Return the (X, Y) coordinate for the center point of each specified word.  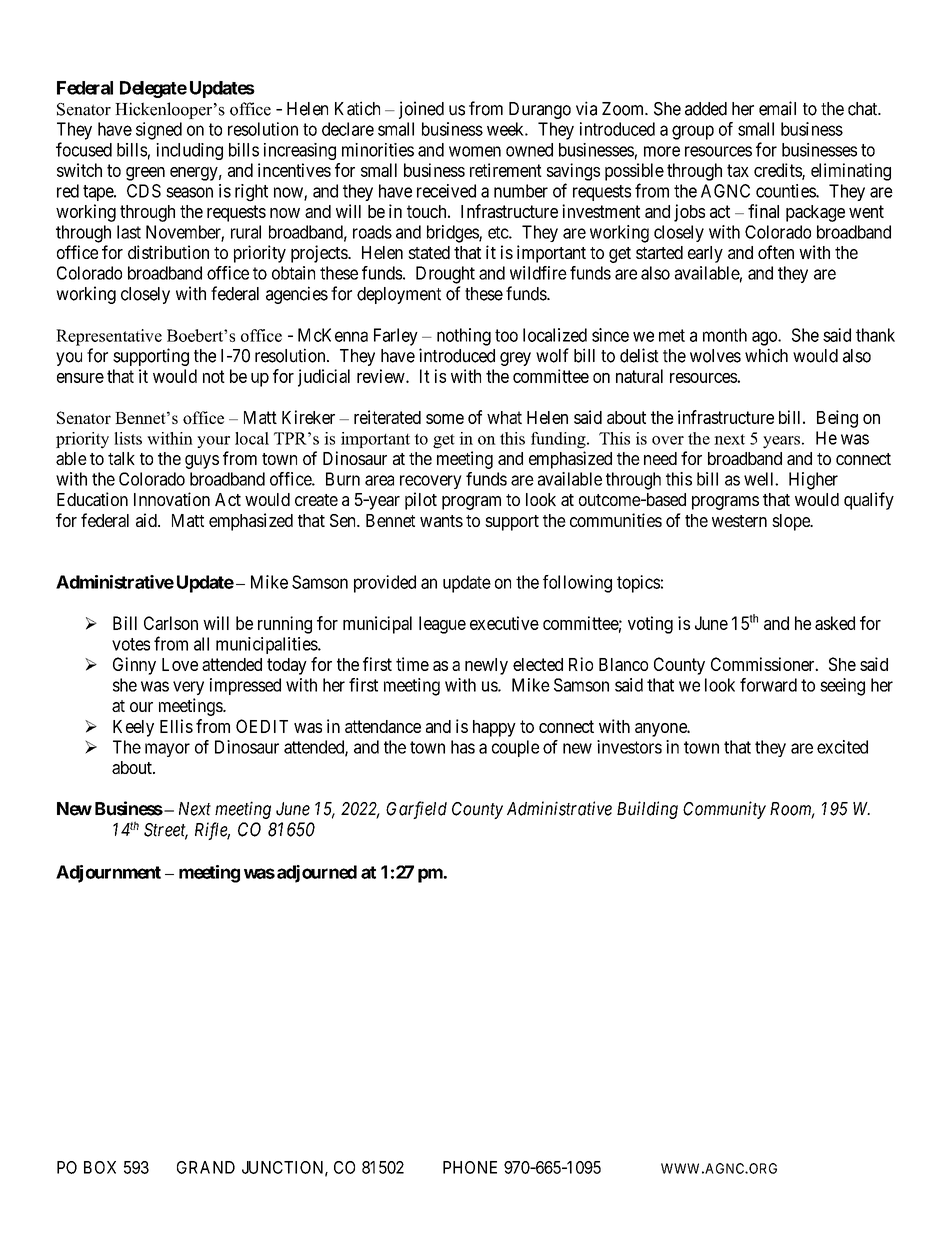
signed (159, 131)
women (475, 151)
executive (504, 623)
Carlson (171, 623)
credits (778, 171)
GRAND (206, 1167)
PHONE (470, 1167)
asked (835, 623)
